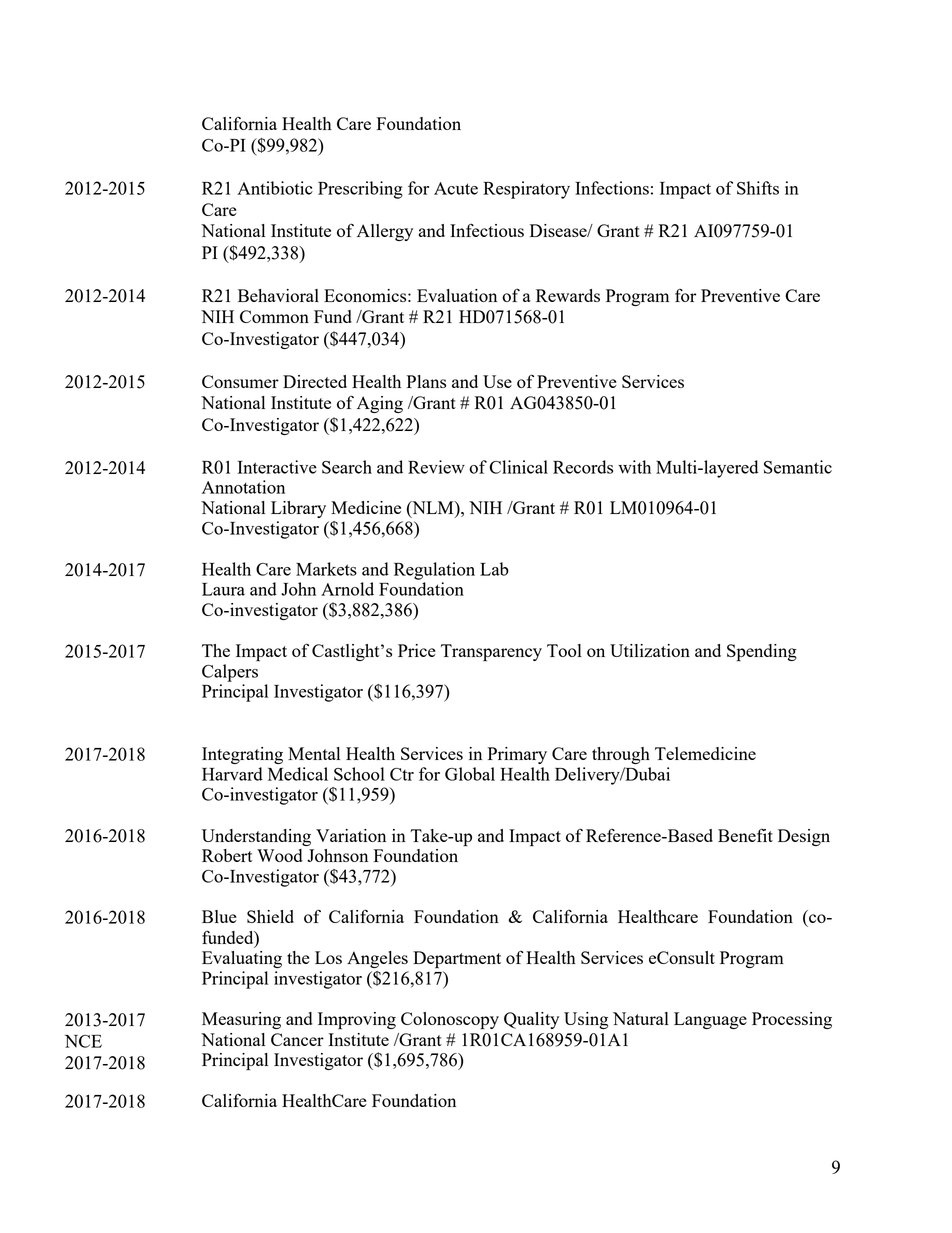 Image resolution: width=952 pixels, height=1233 pixels. I want to click on Antibiotic, so click(275, 188).
